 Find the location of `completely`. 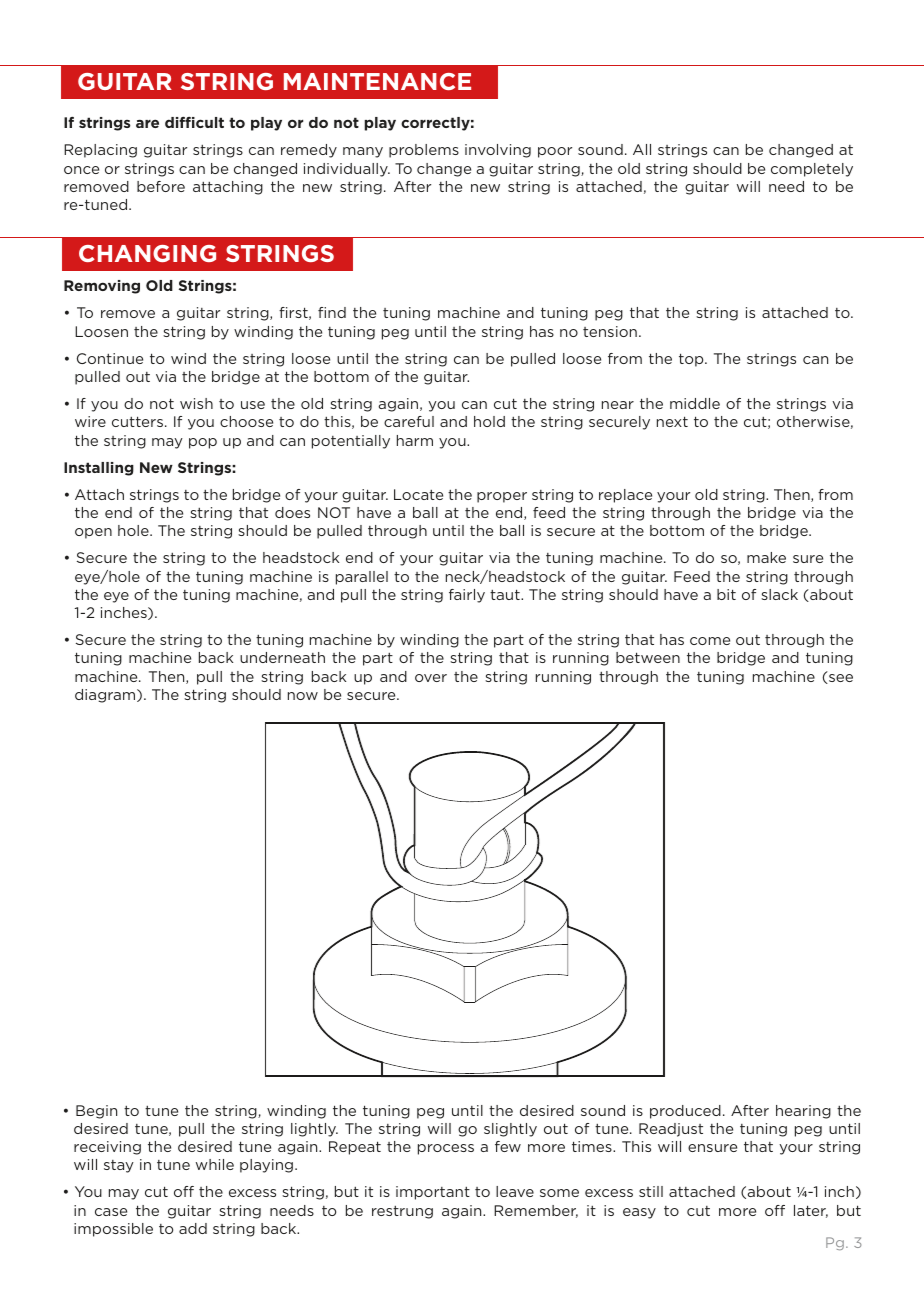

completely is located at coordinates (812, 170).
